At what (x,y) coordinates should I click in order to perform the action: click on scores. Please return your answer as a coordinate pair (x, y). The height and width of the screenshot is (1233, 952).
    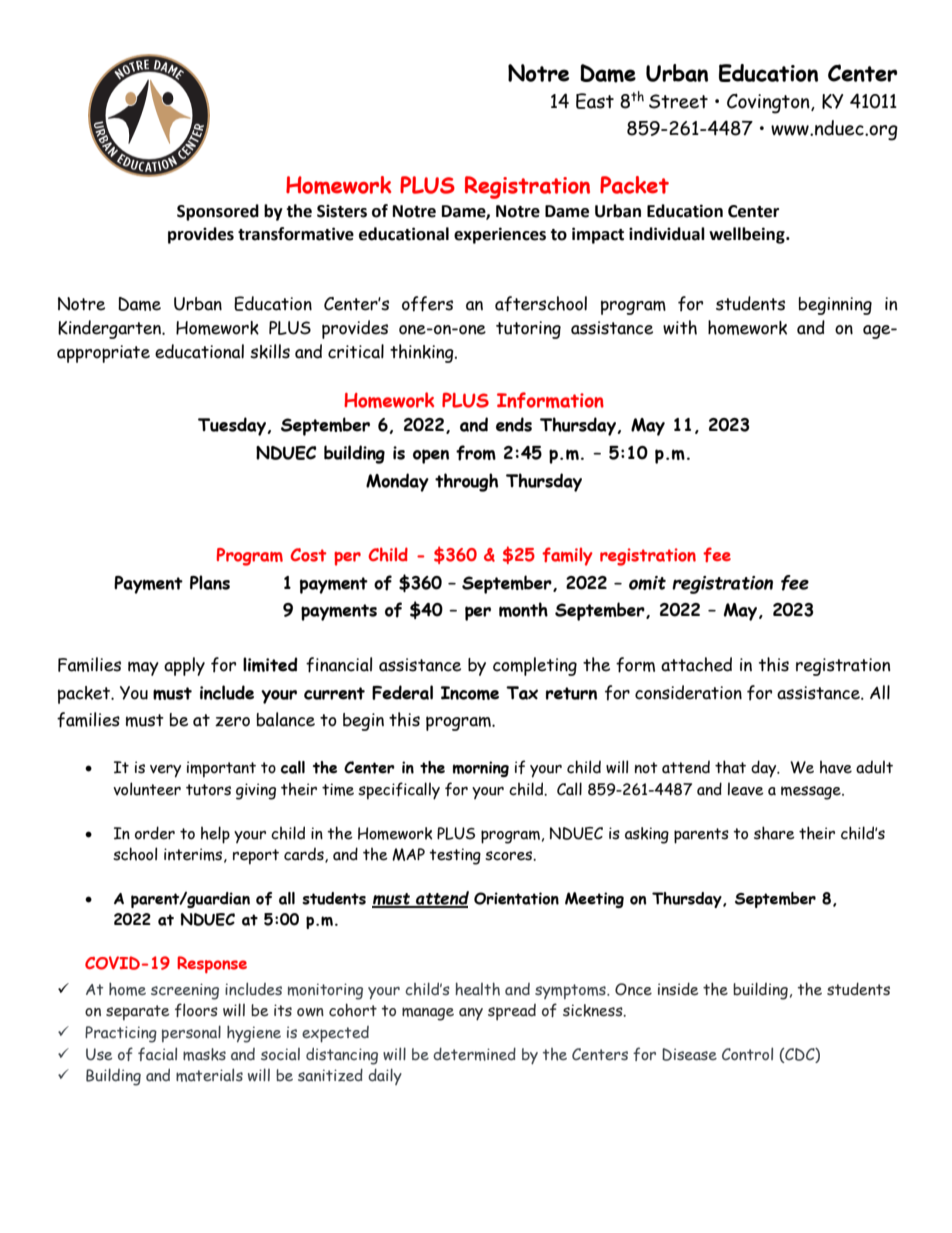
    Looking at the image, I should click on (510, 856).
